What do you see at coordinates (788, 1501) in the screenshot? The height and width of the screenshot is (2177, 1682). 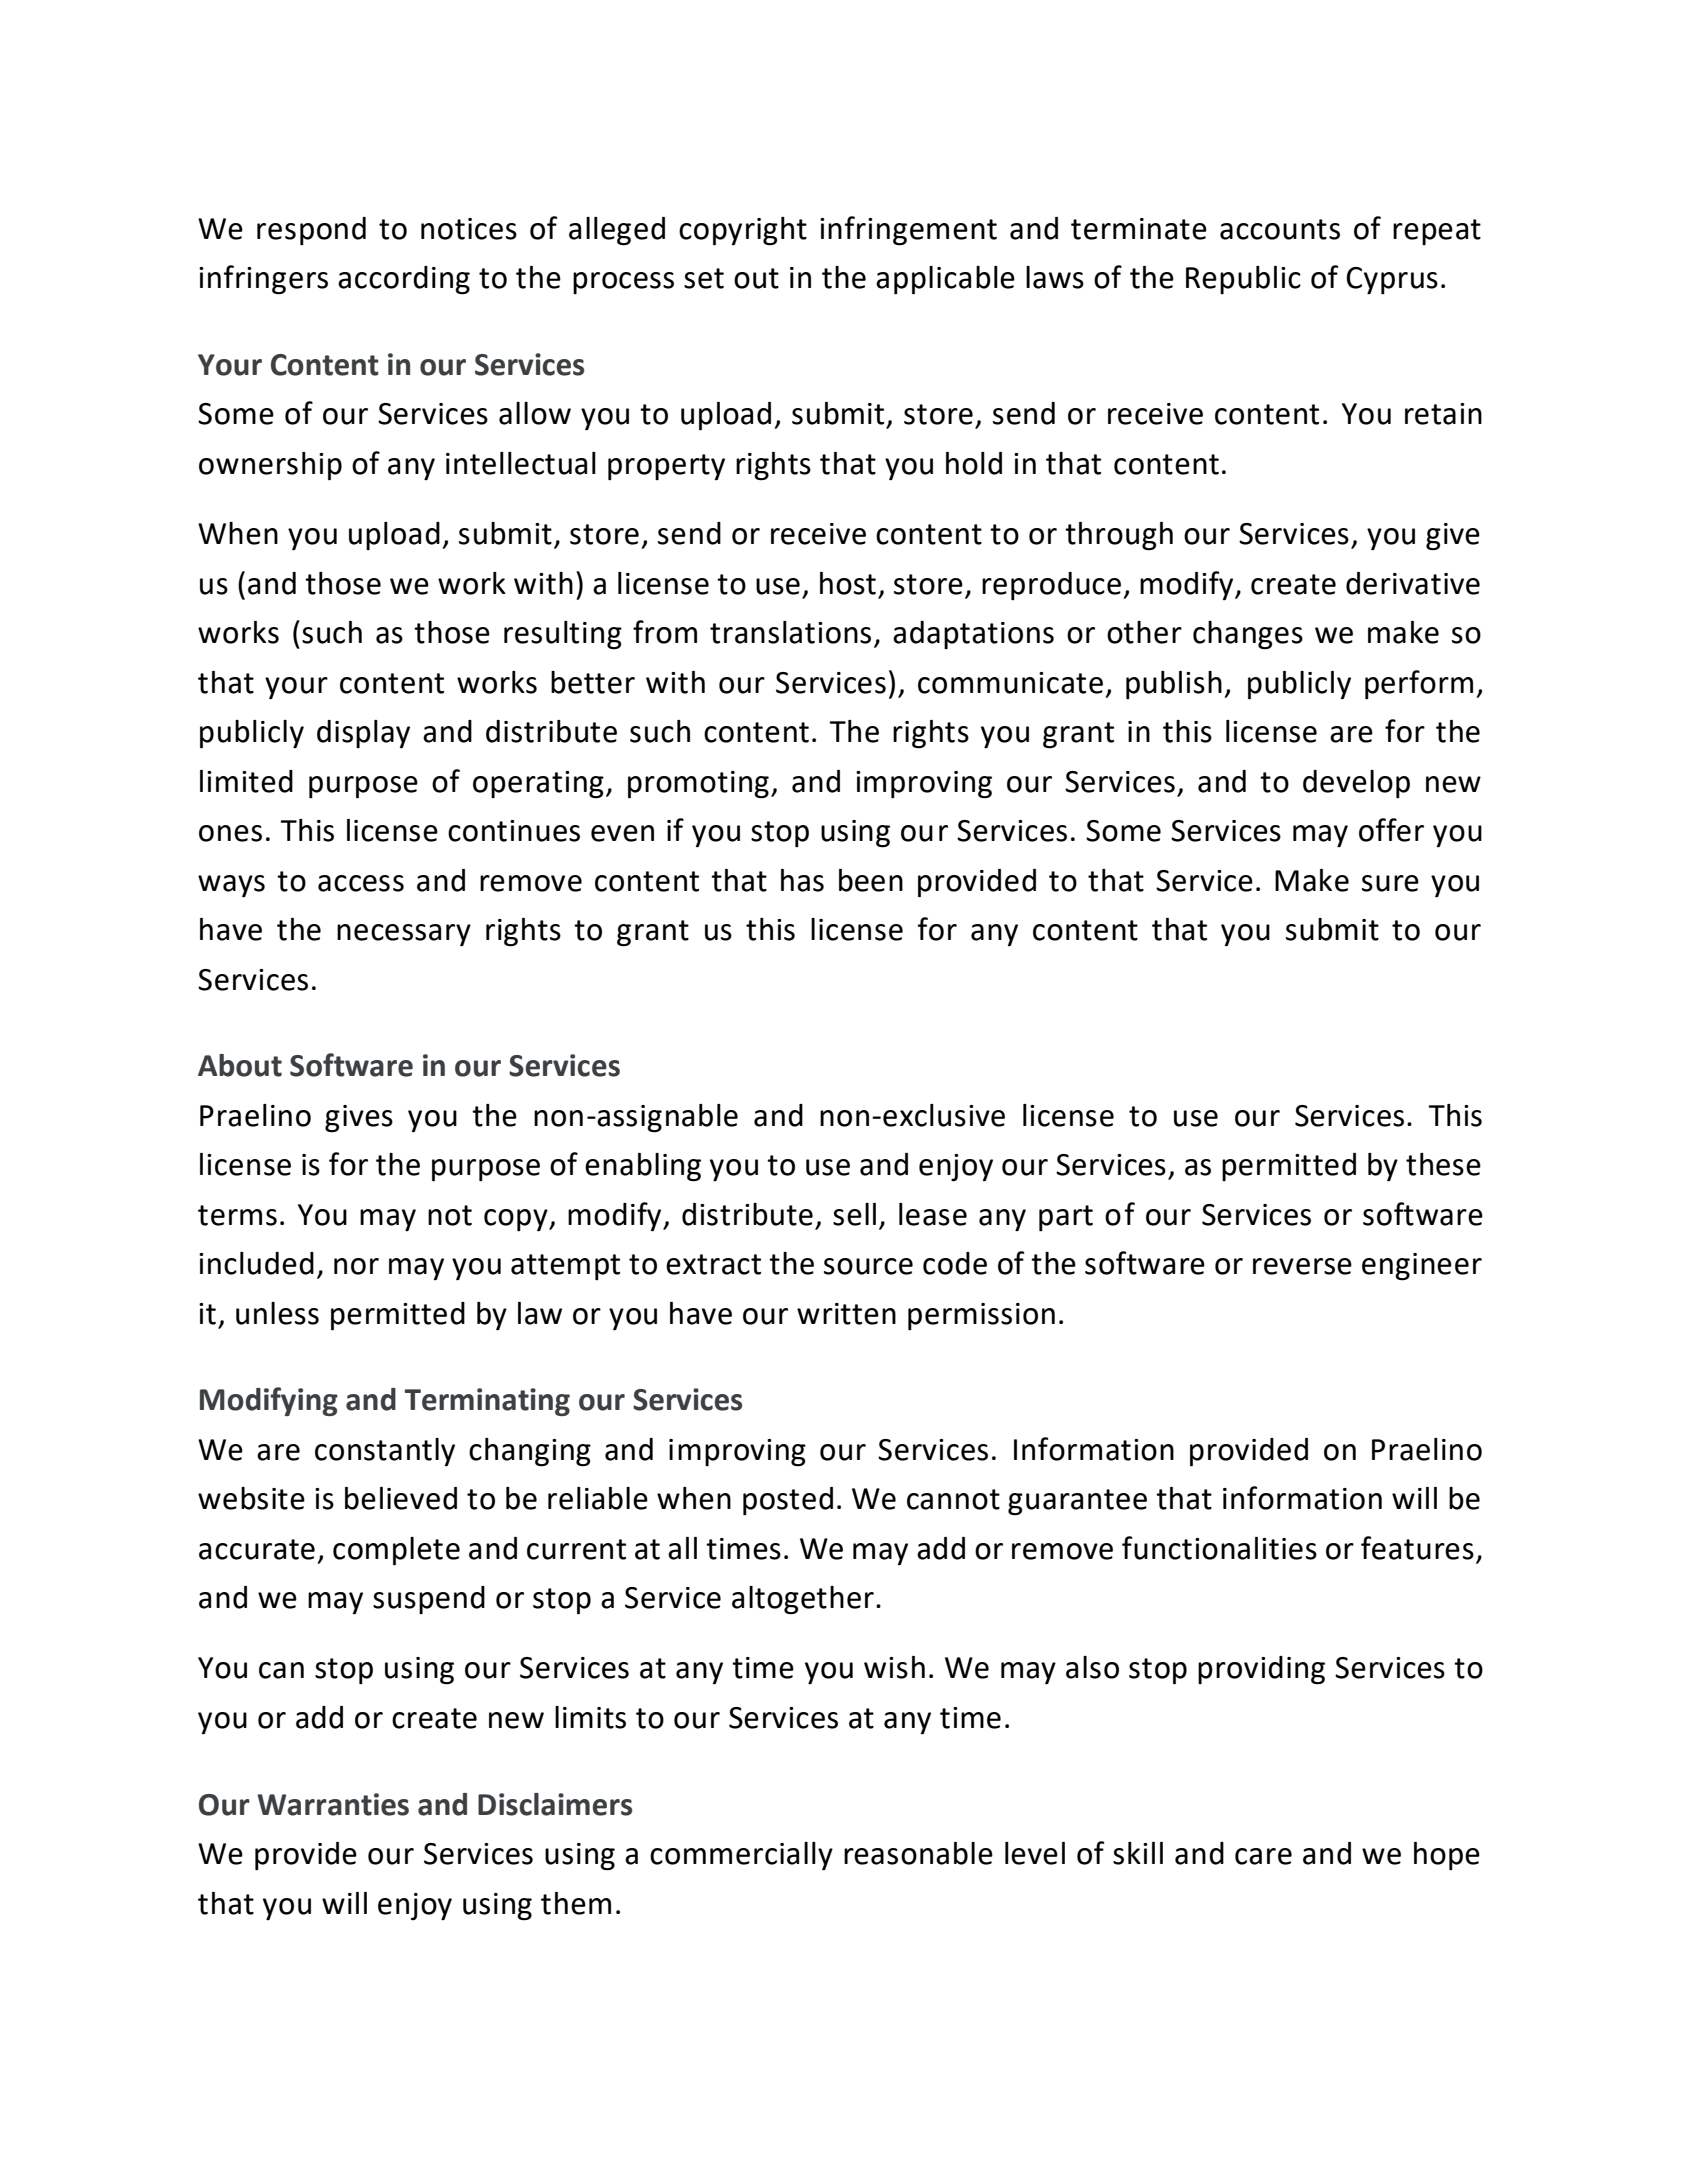 I see `posted` at bounding box center [788, 1501].
